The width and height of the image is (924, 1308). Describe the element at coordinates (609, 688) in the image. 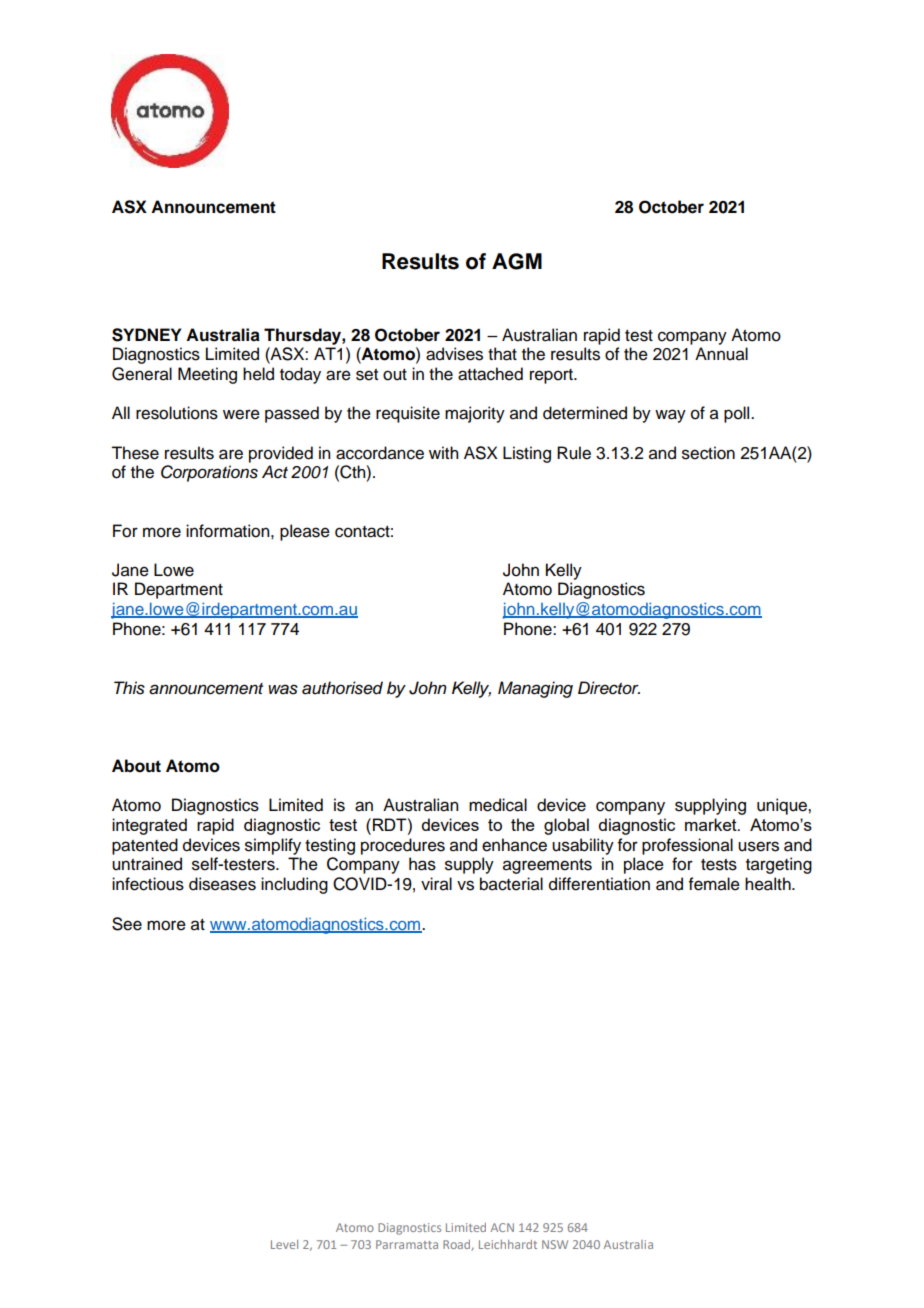

I see `Director` at that location.
